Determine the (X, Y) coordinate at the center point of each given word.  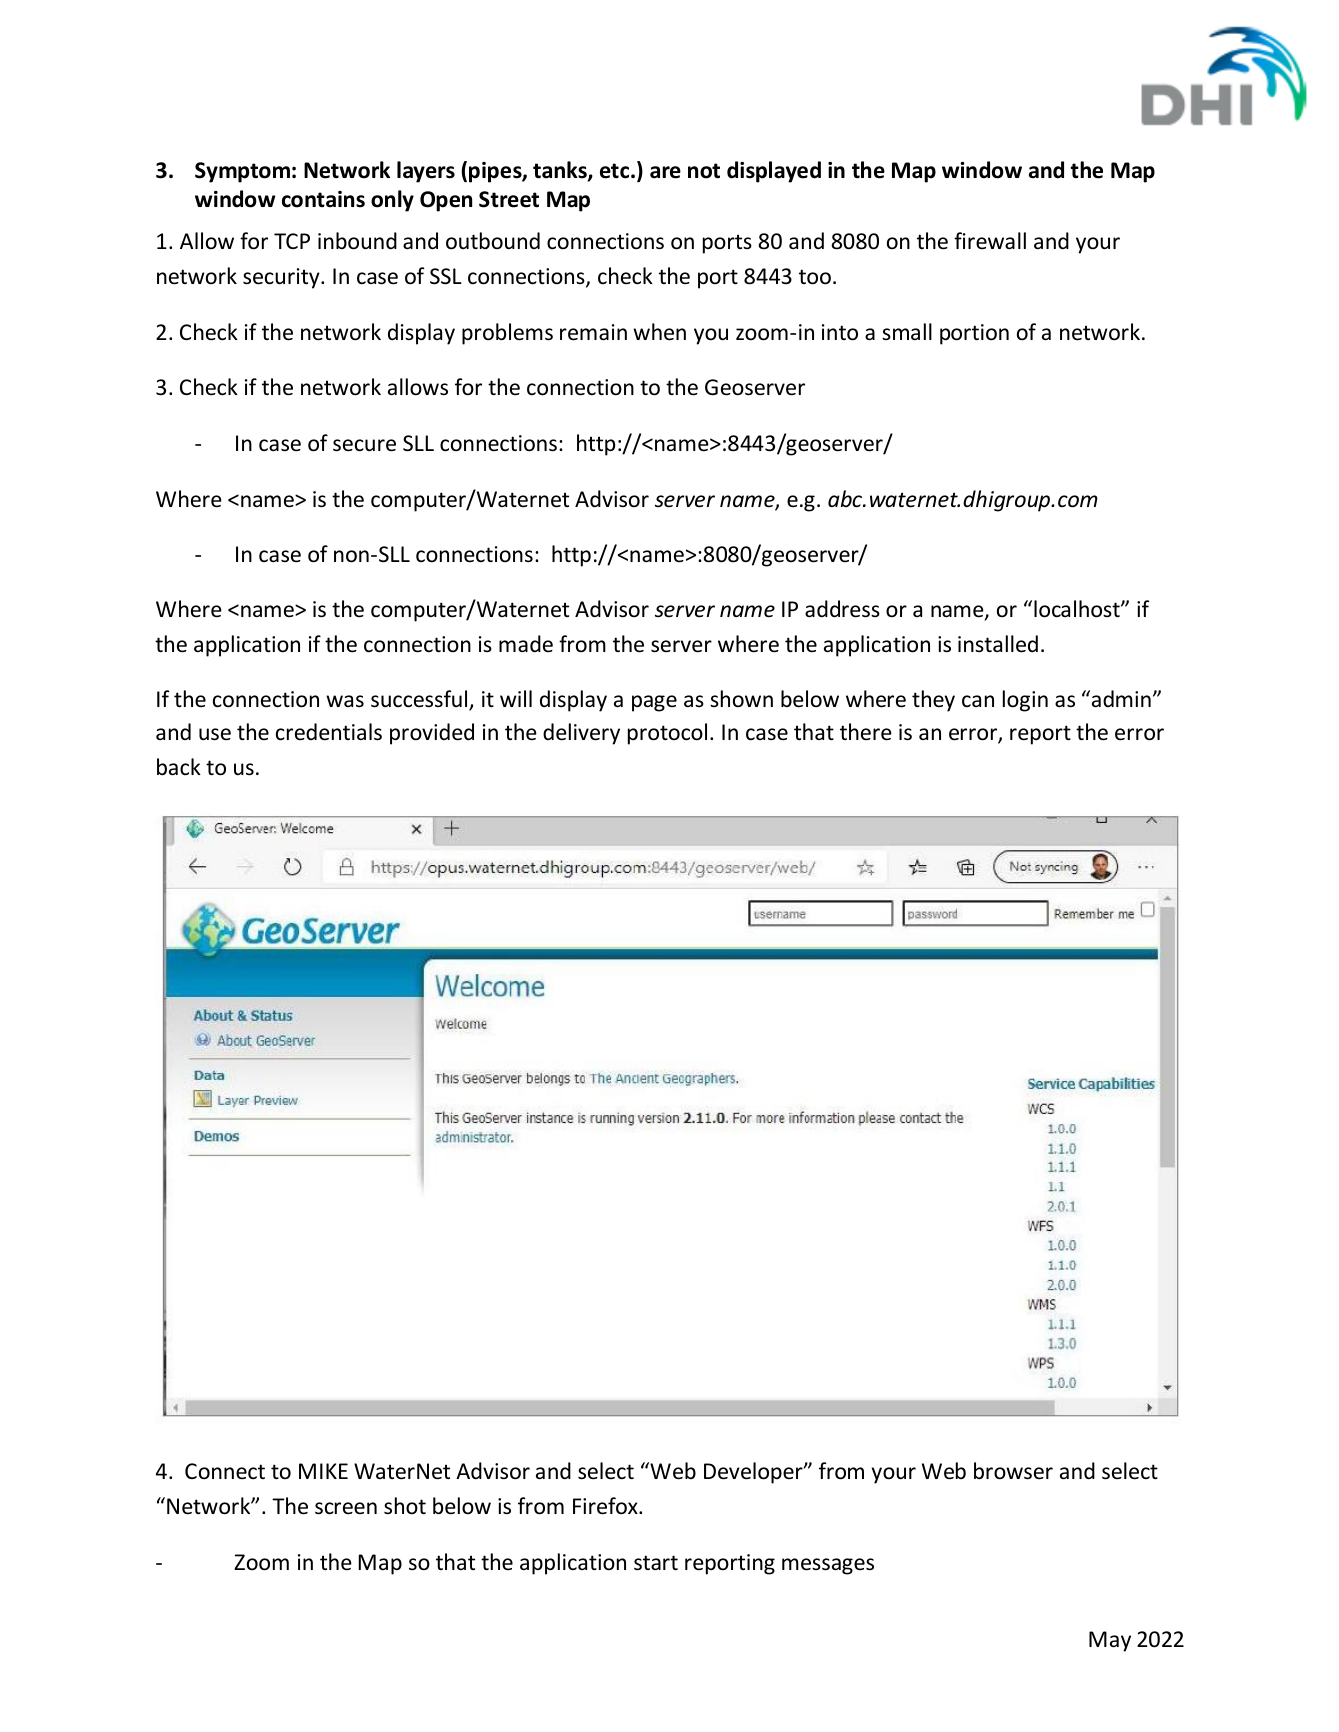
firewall (990, 240)
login (1025, 701)
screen (346, 1508)
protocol (667, 734)
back (179, 767)
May (1110, 1641)
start (656, 1563)
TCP (292, 241)
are (665, 172)
